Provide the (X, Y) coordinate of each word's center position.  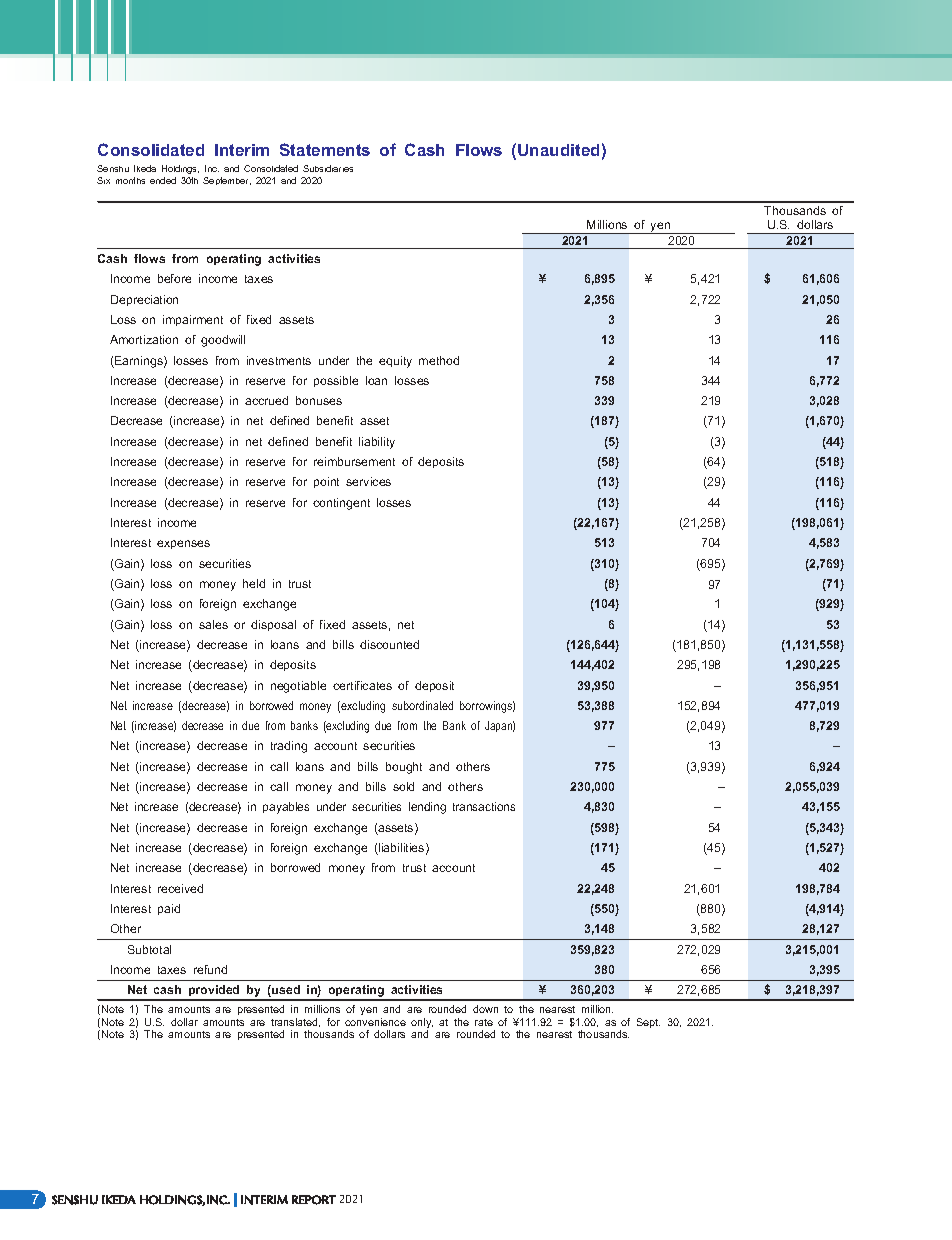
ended (163, 180)
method (439, 360)
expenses (183, 544)
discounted (389, 644)
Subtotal (149, 949)
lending (427, 808)
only (422, 1024)
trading (289, 747)
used (285, 991)
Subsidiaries (328, 168)
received (180, 888)
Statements (325, 149)
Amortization (144, 339)
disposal (273, 625)
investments (279, 360)
